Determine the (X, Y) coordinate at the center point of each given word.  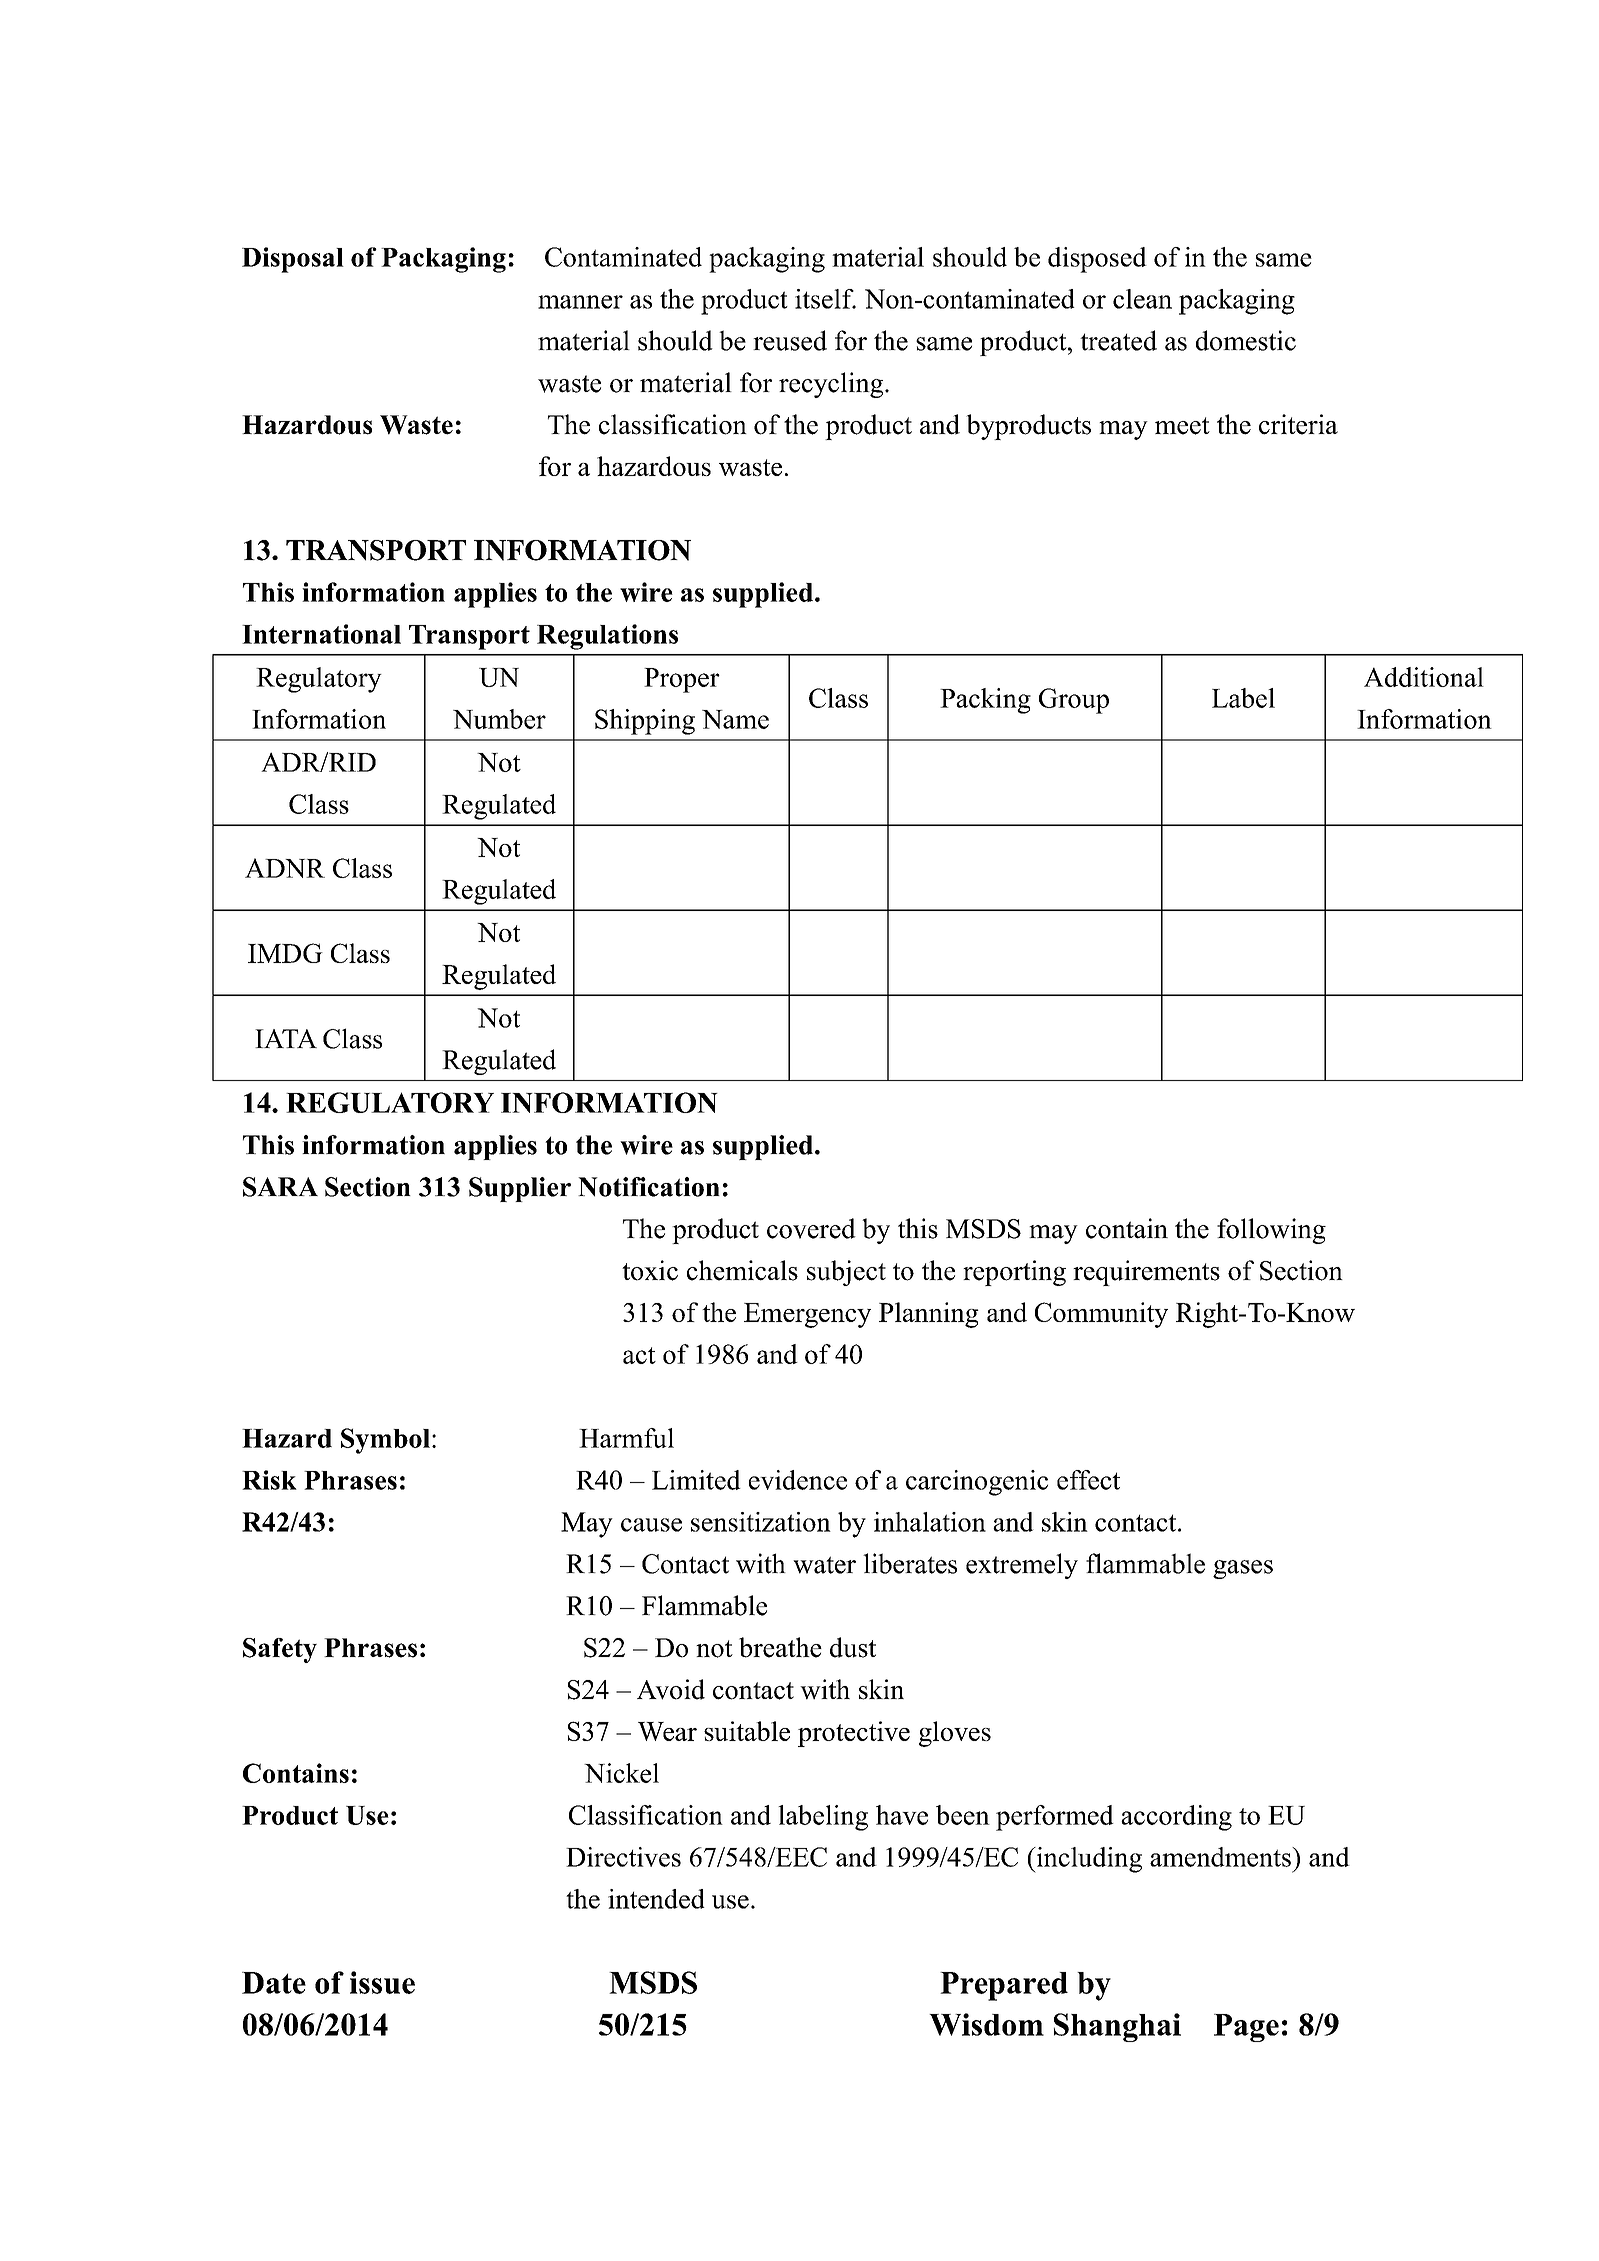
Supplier (520, 1189)
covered (811, 1228)
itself (825, 299)
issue (382, 1982)
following (1271, 1231)
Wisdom (986, 2024)
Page (1246, 2028)
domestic (1246, 340)
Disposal (293, 260)
